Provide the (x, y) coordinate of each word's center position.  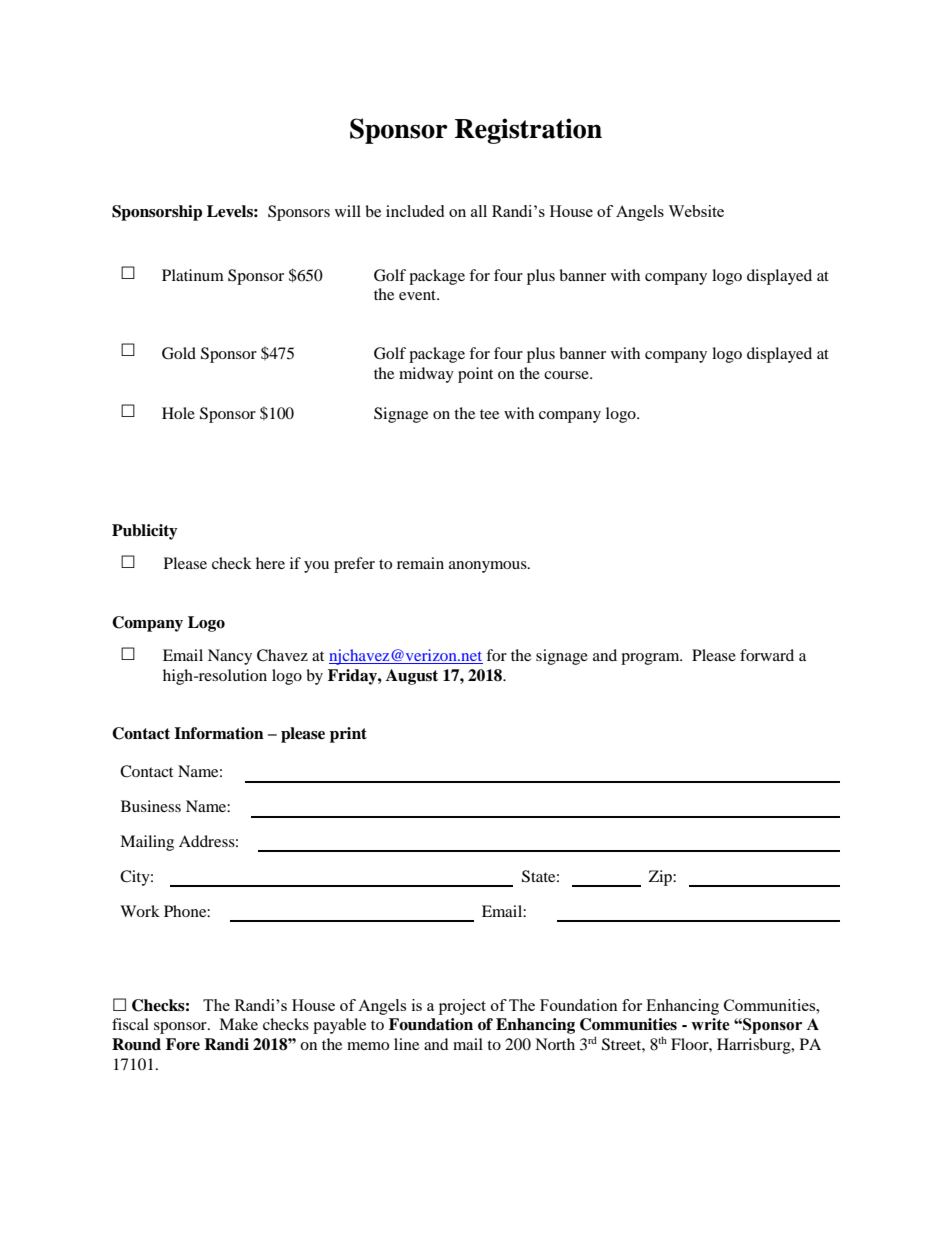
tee (489, 414)
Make (238, 1024)
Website (696, 211)
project (462, 1007)
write (710, 1024)
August (412, 677)
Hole (178, 413)
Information (219, 733)
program (651, 659)
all (479, 211)
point (475, 375)
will (348, 211)
